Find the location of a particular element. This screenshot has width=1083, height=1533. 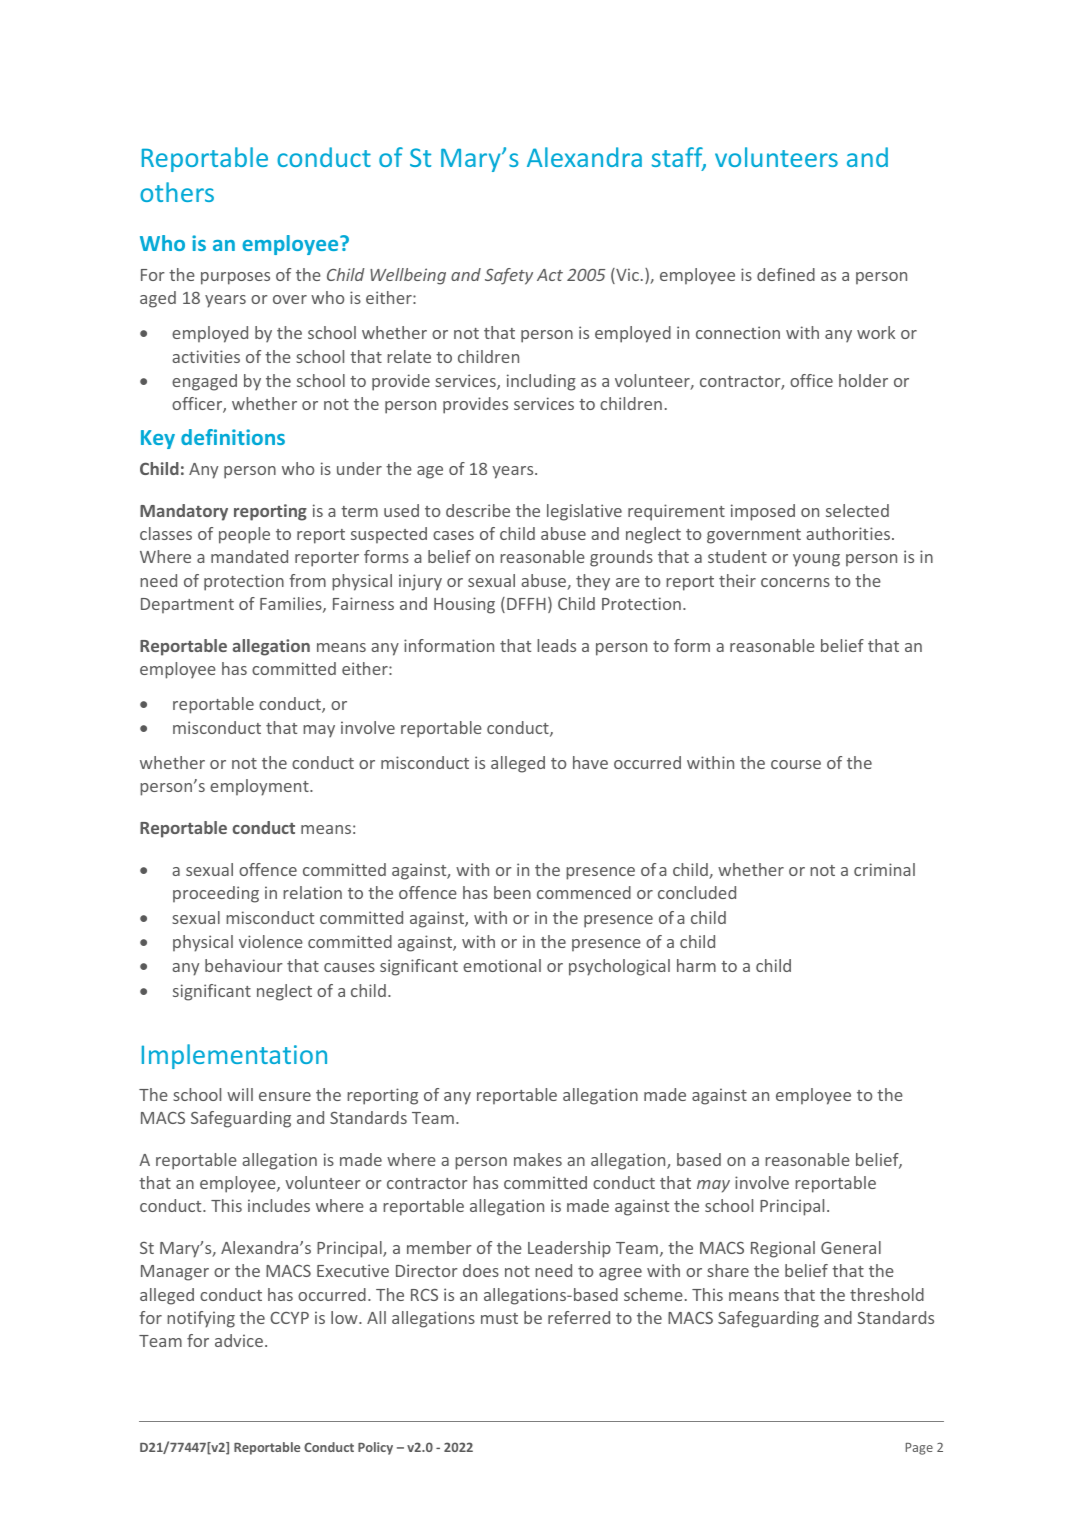

must is located at coordinates (499, 1318).
